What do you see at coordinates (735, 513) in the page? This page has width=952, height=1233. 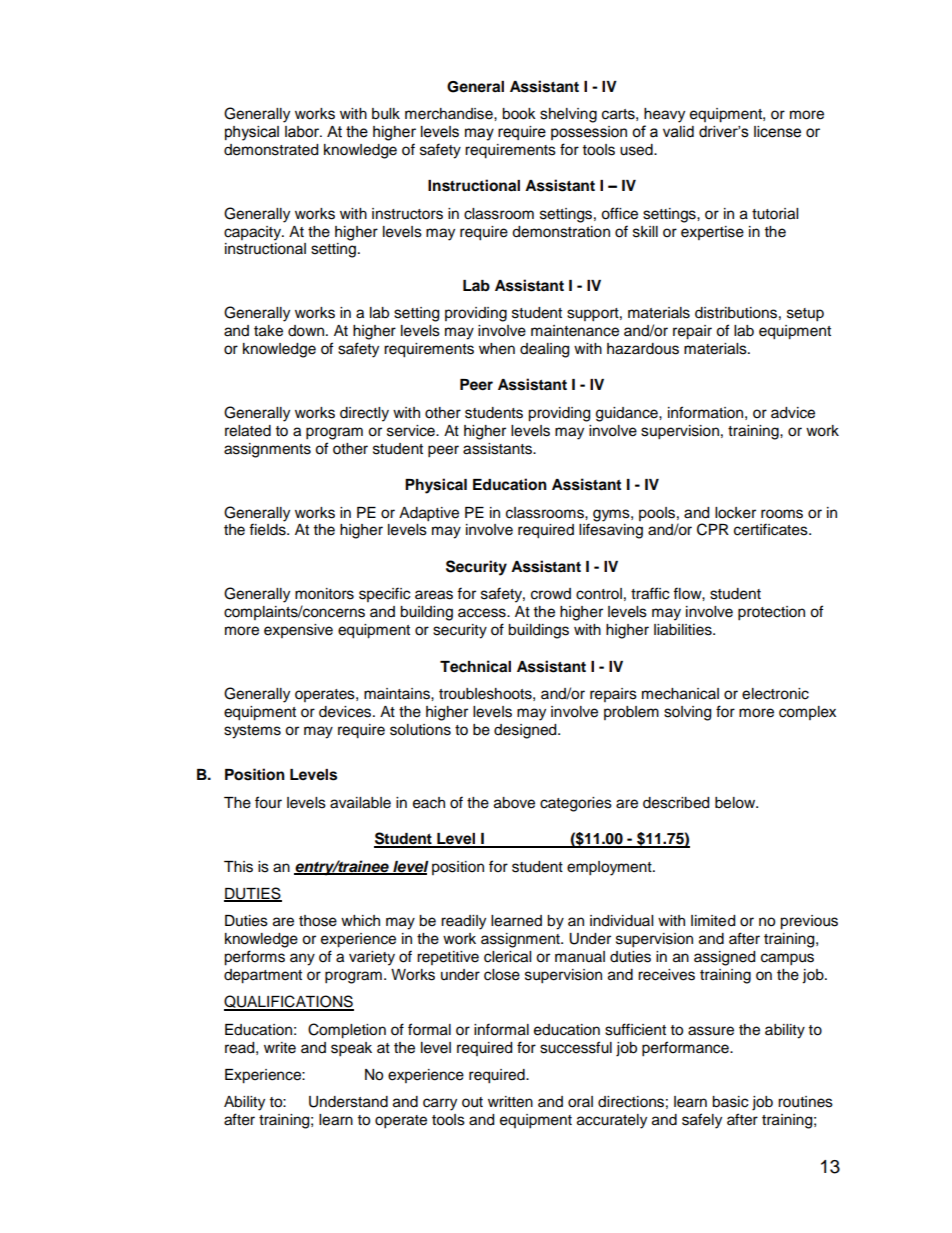 I see `locker` at bounding box center [735, 513].
